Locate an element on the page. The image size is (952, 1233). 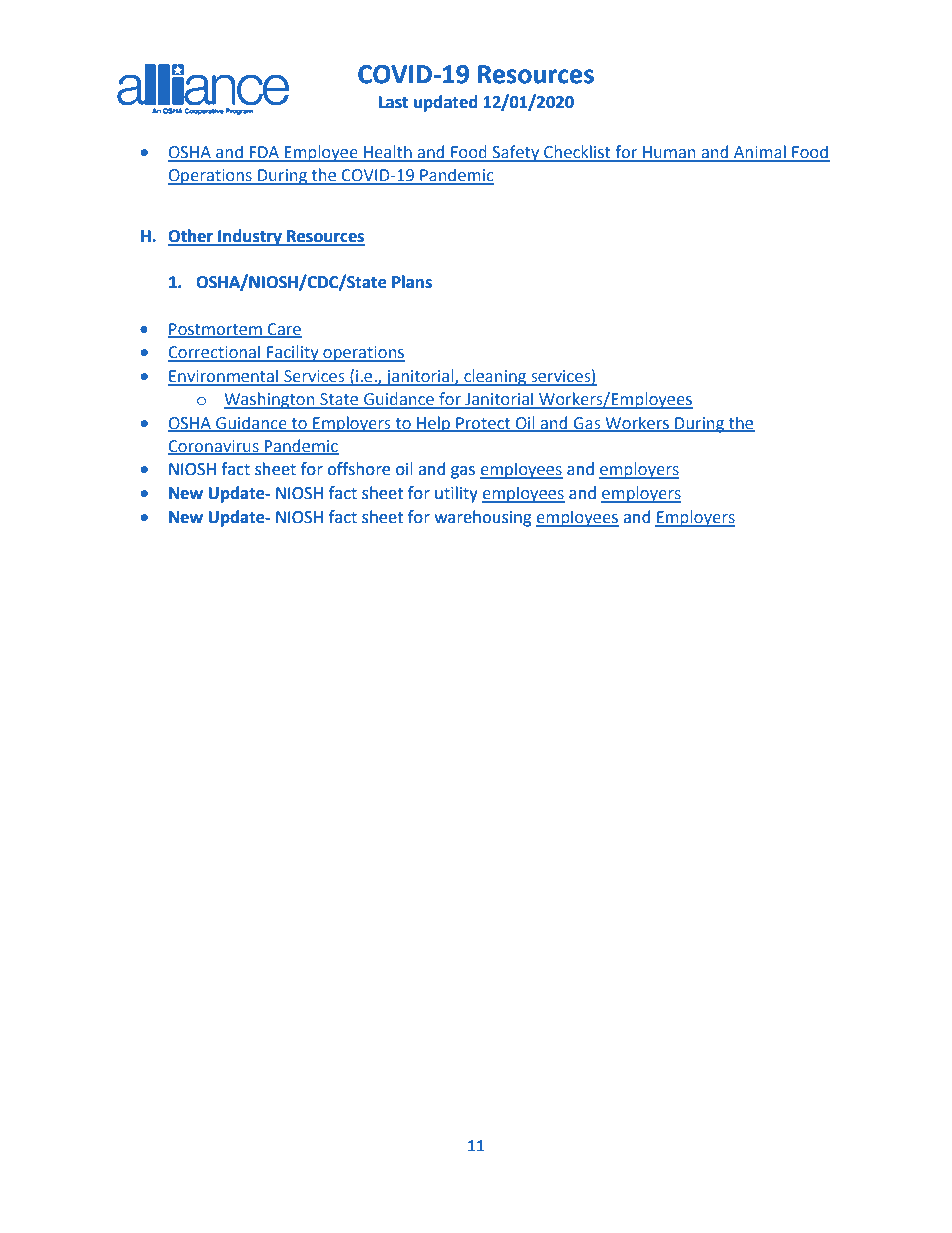
Plans is located at coordinates (412, 282).
